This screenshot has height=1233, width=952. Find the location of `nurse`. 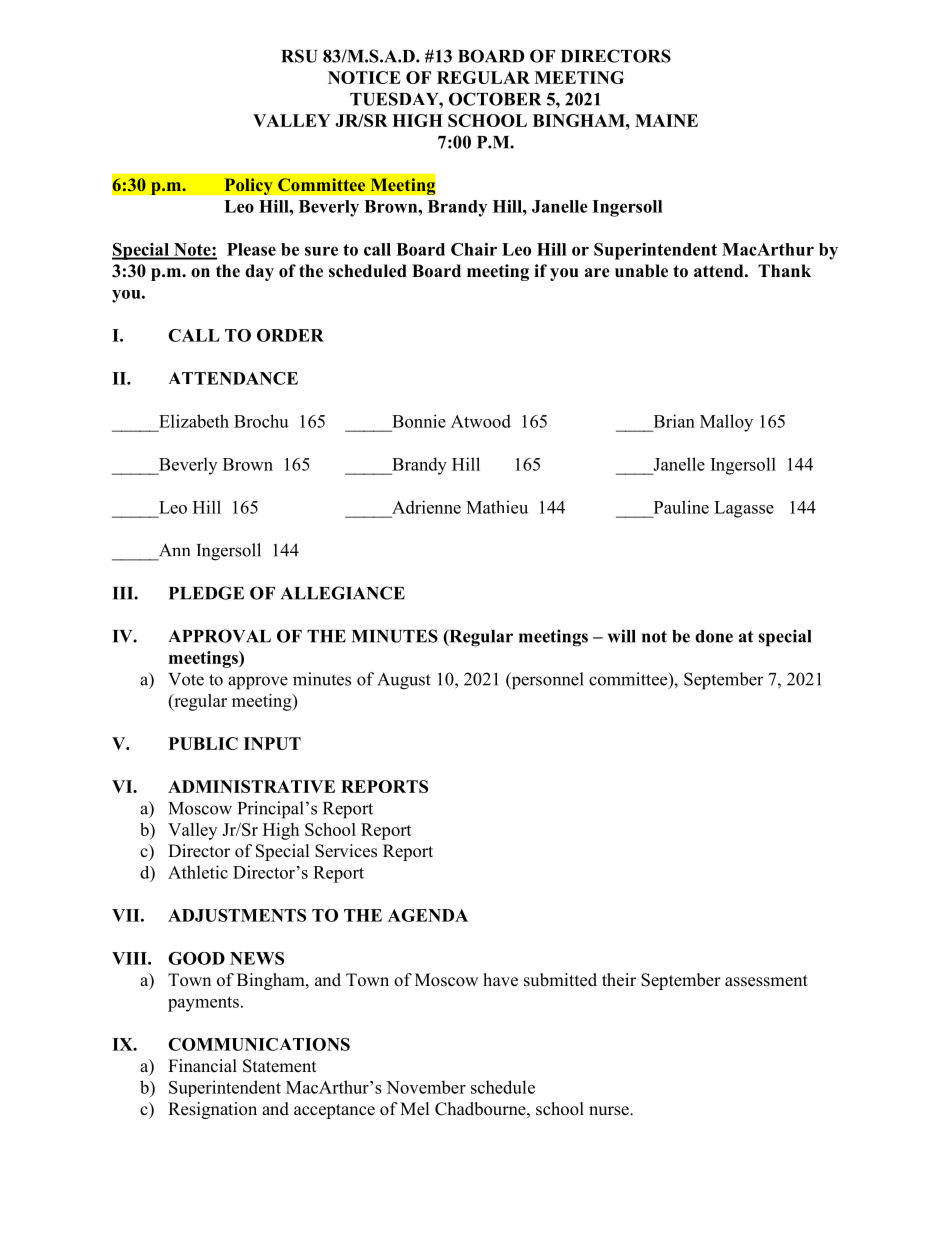

nurse is located at coordinates (610, 1111).
